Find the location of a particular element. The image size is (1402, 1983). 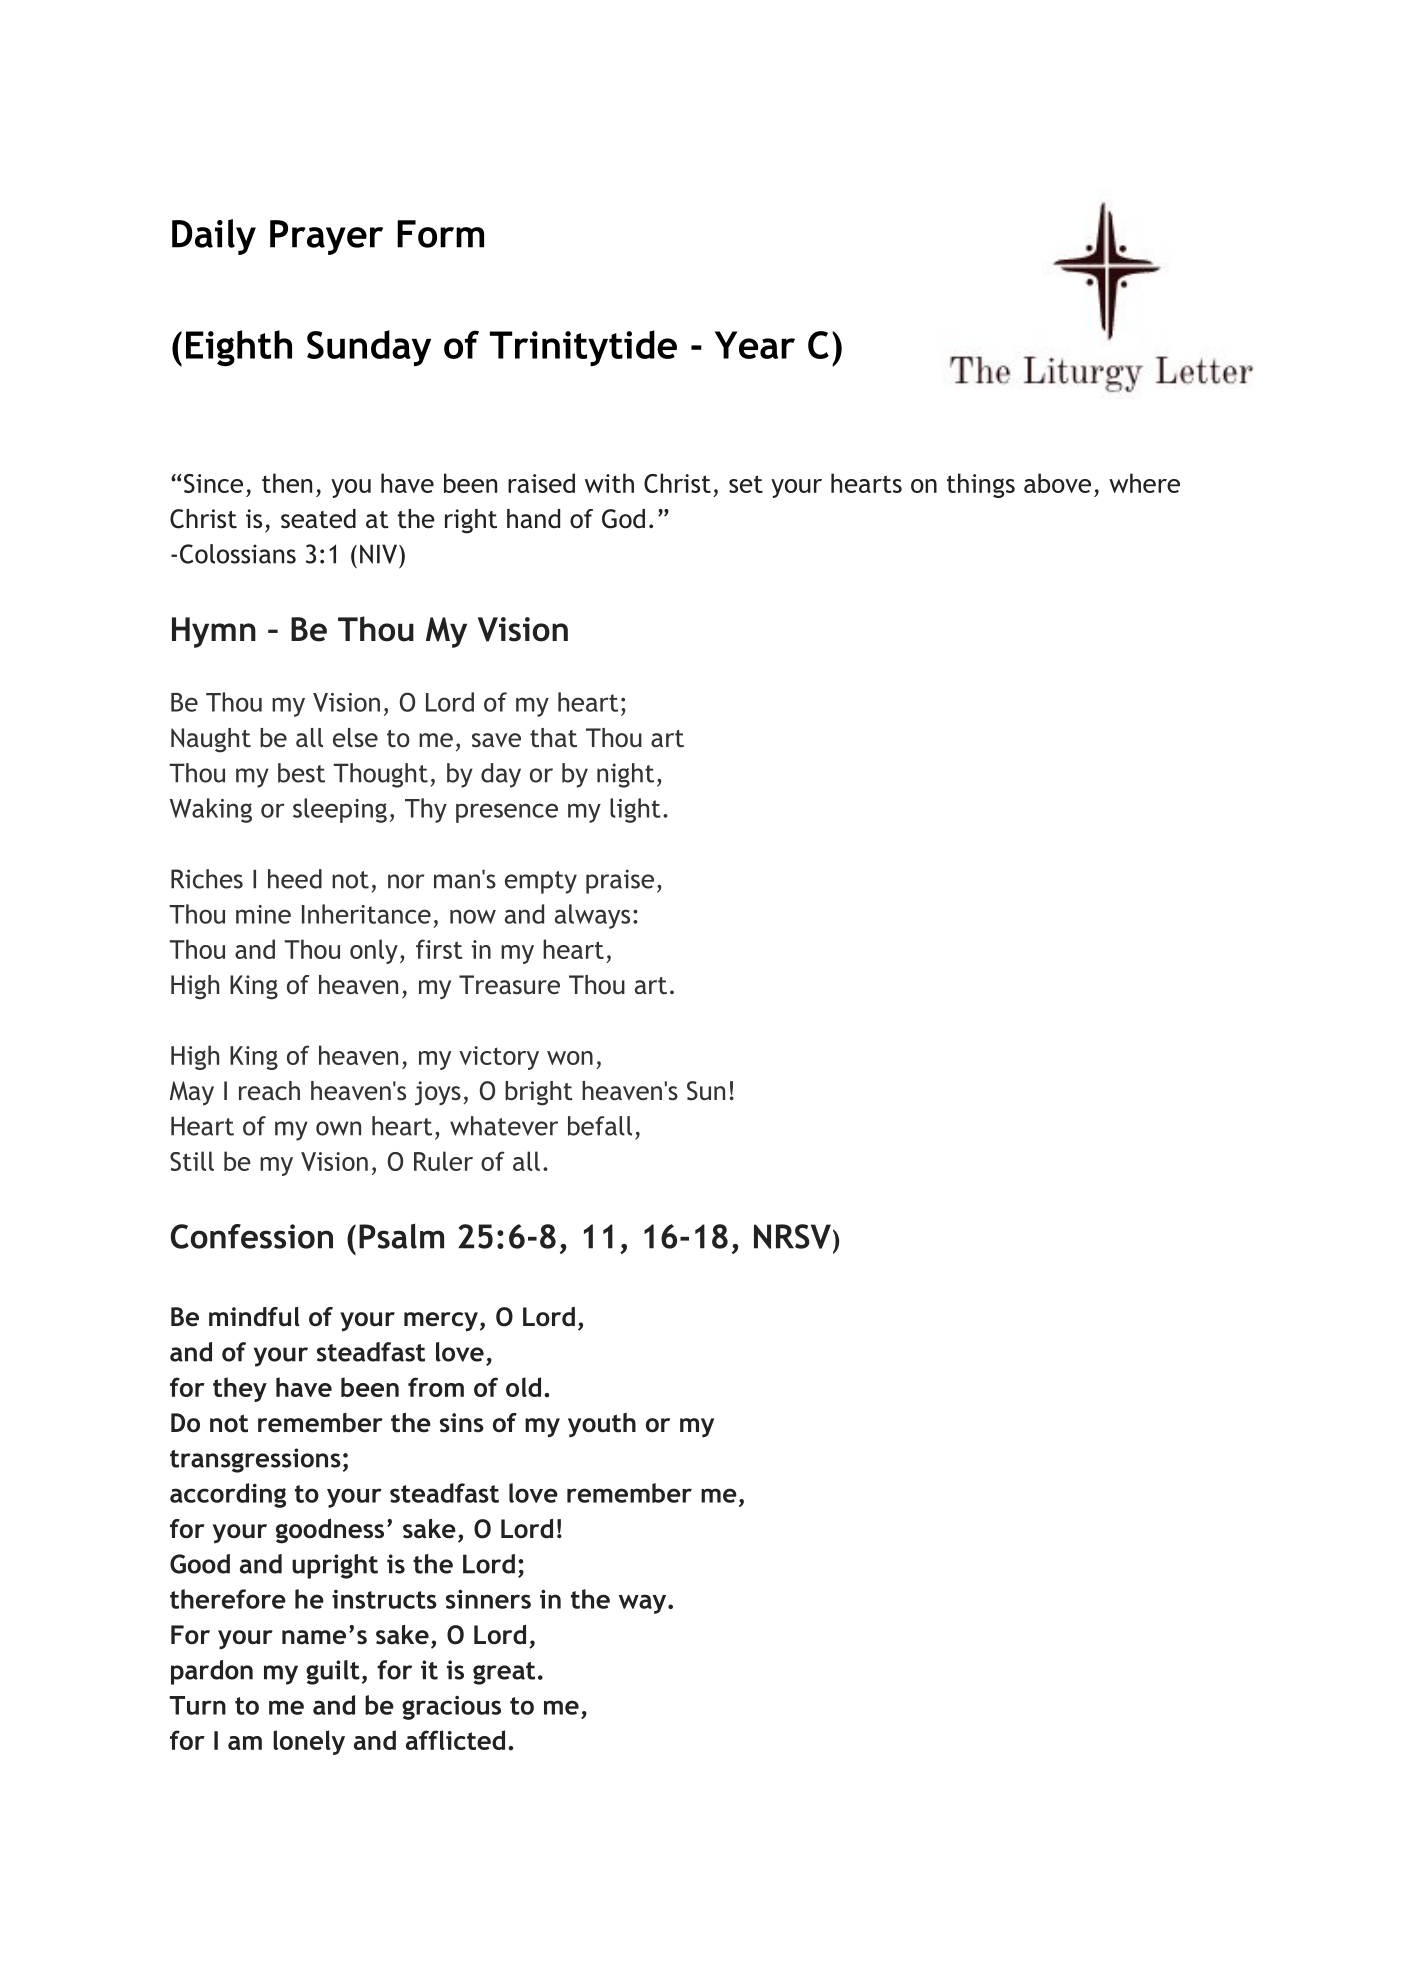

only is located at coordinates (374, 951).
